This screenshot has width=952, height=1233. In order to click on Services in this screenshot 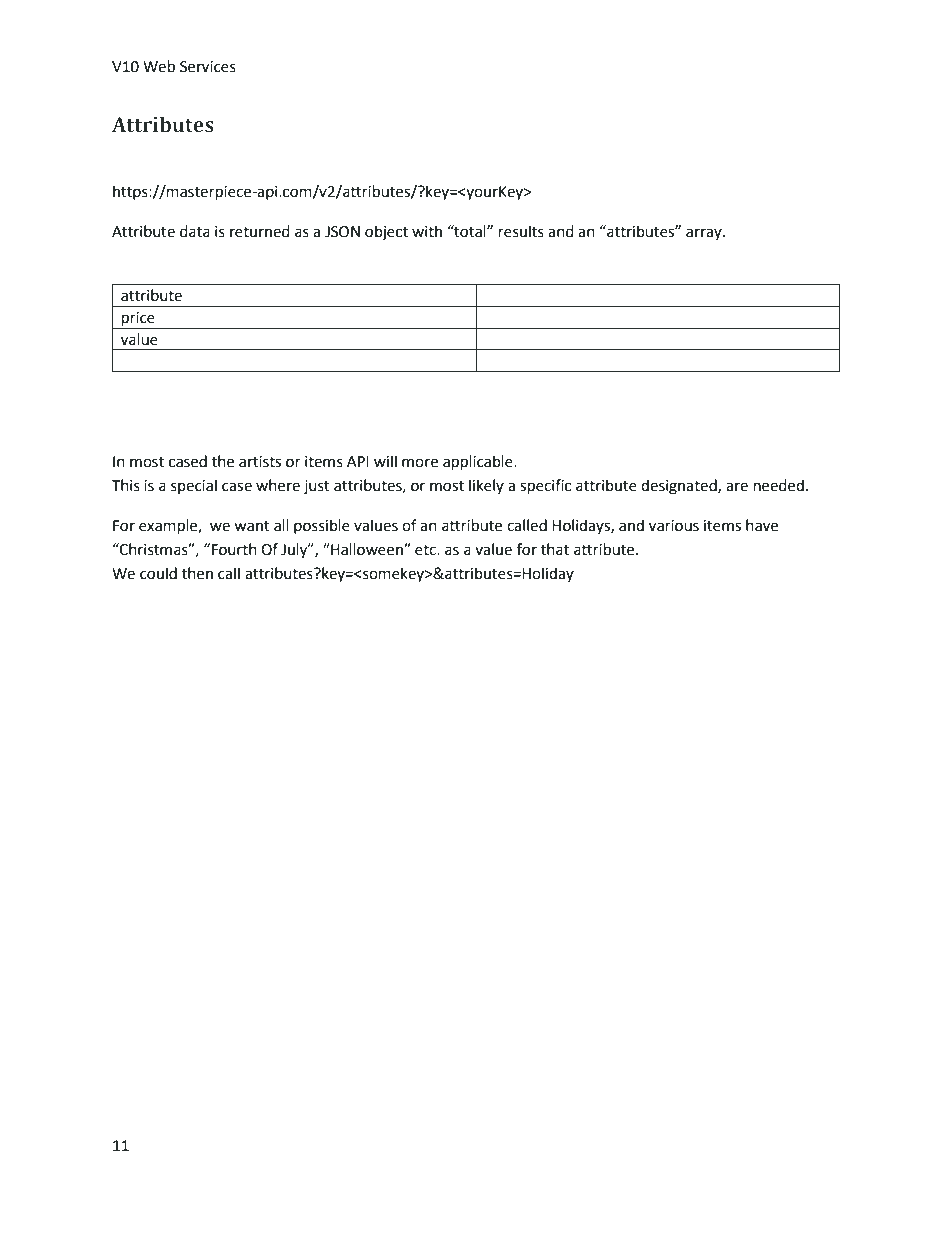, I will do `click(208, 67)`.
